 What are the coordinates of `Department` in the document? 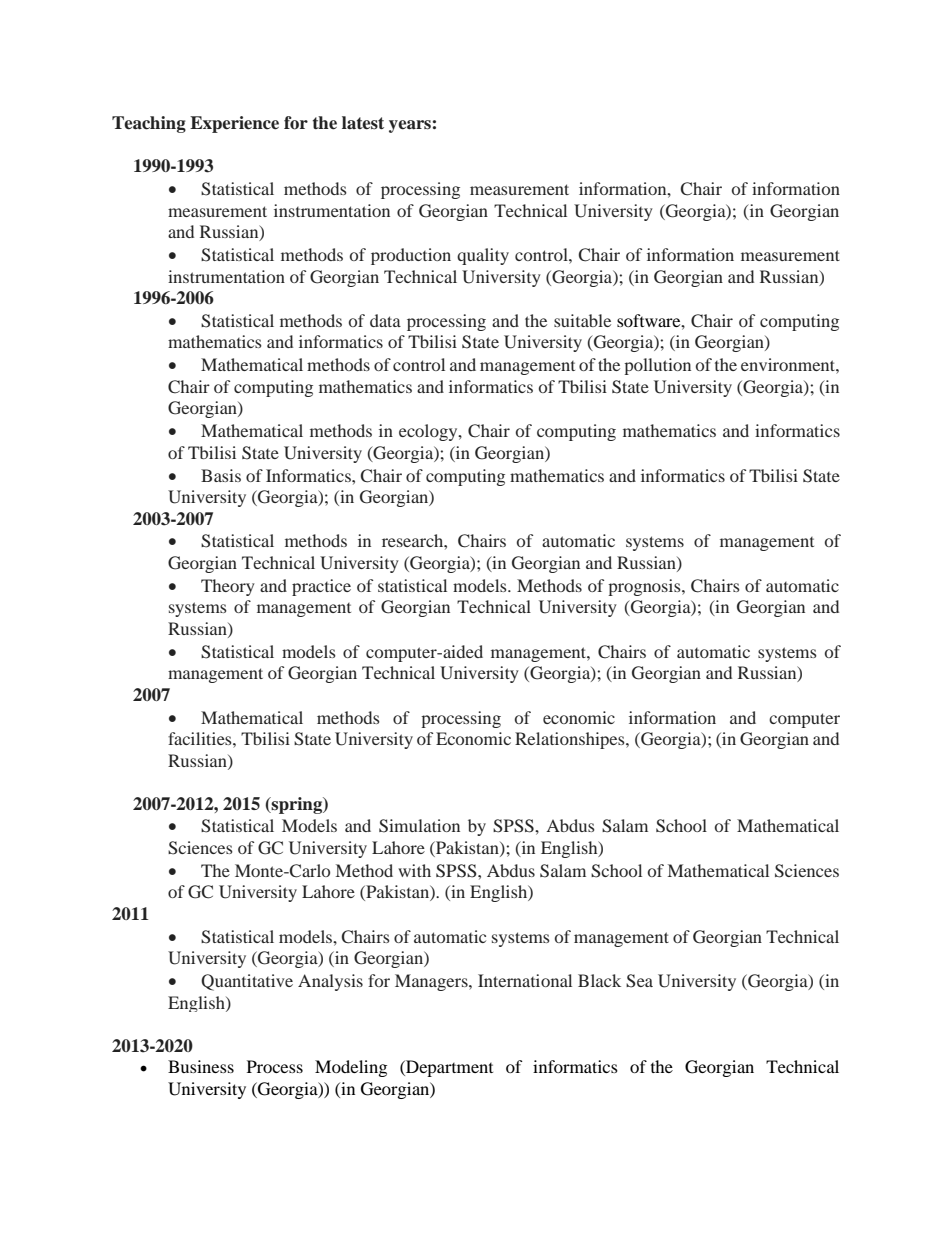 It's located at (448, 1068).
